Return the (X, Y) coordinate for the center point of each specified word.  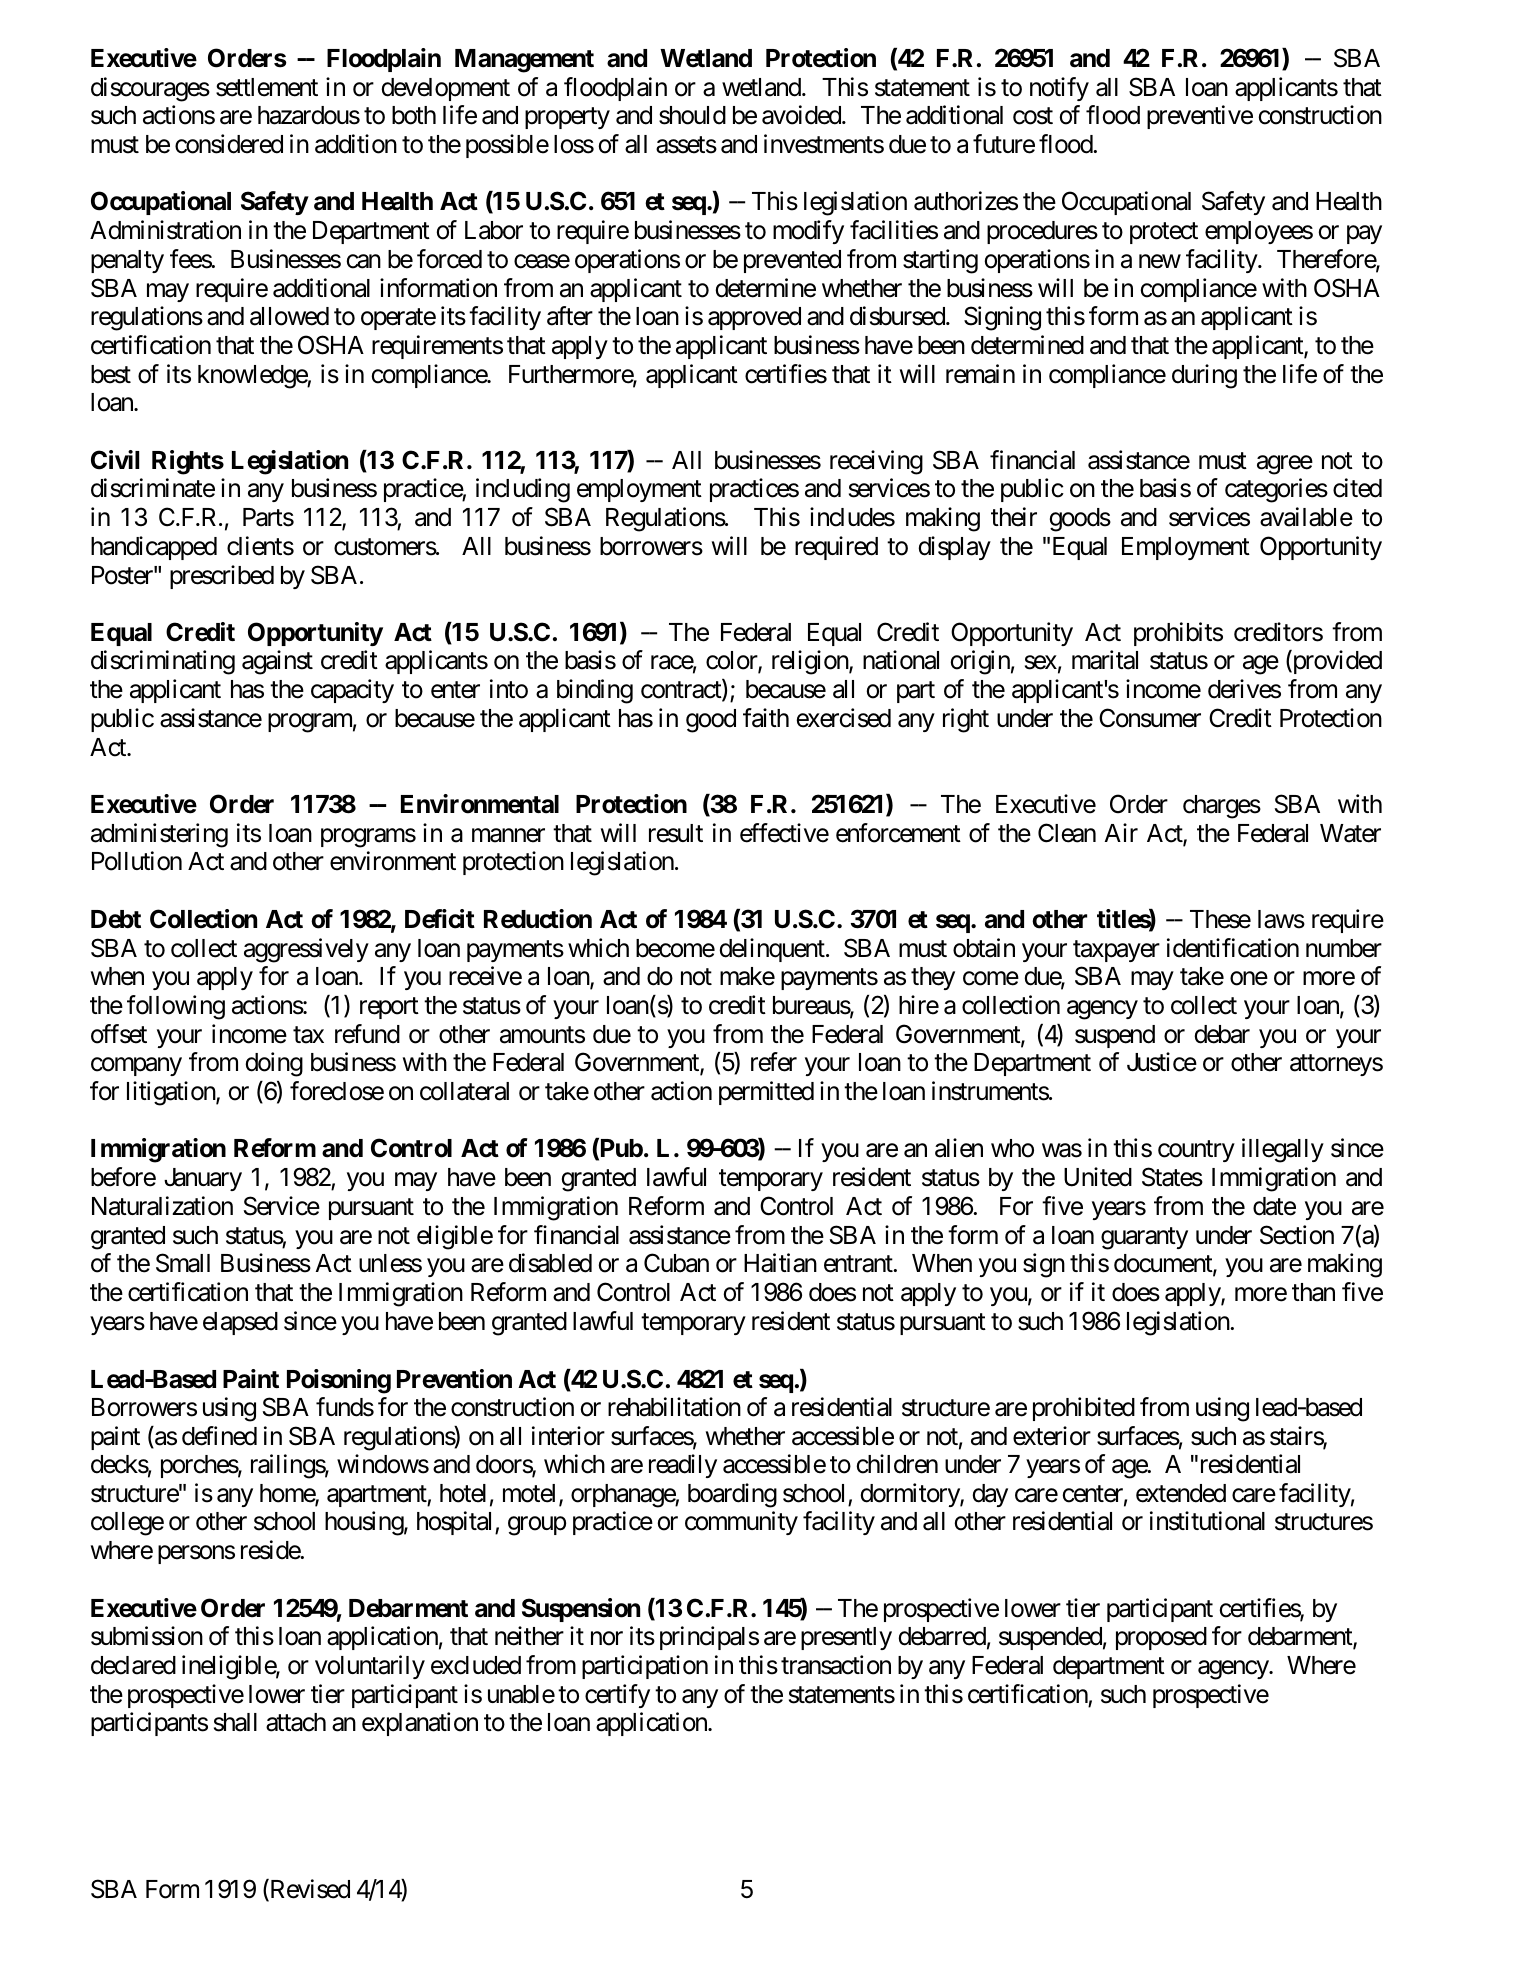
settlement (267, 87)
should (692, 115)
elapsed (240, 1323)
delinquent (773, 950)
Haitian (780, 1263)
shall (235, 1722)
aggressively (306, 950)
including (523, 490)
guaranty (1144, 1238)
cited (1357, 488)
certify (617, 1696)
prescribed (222, 577)
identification (1233, 948)
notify (1059, 89)
